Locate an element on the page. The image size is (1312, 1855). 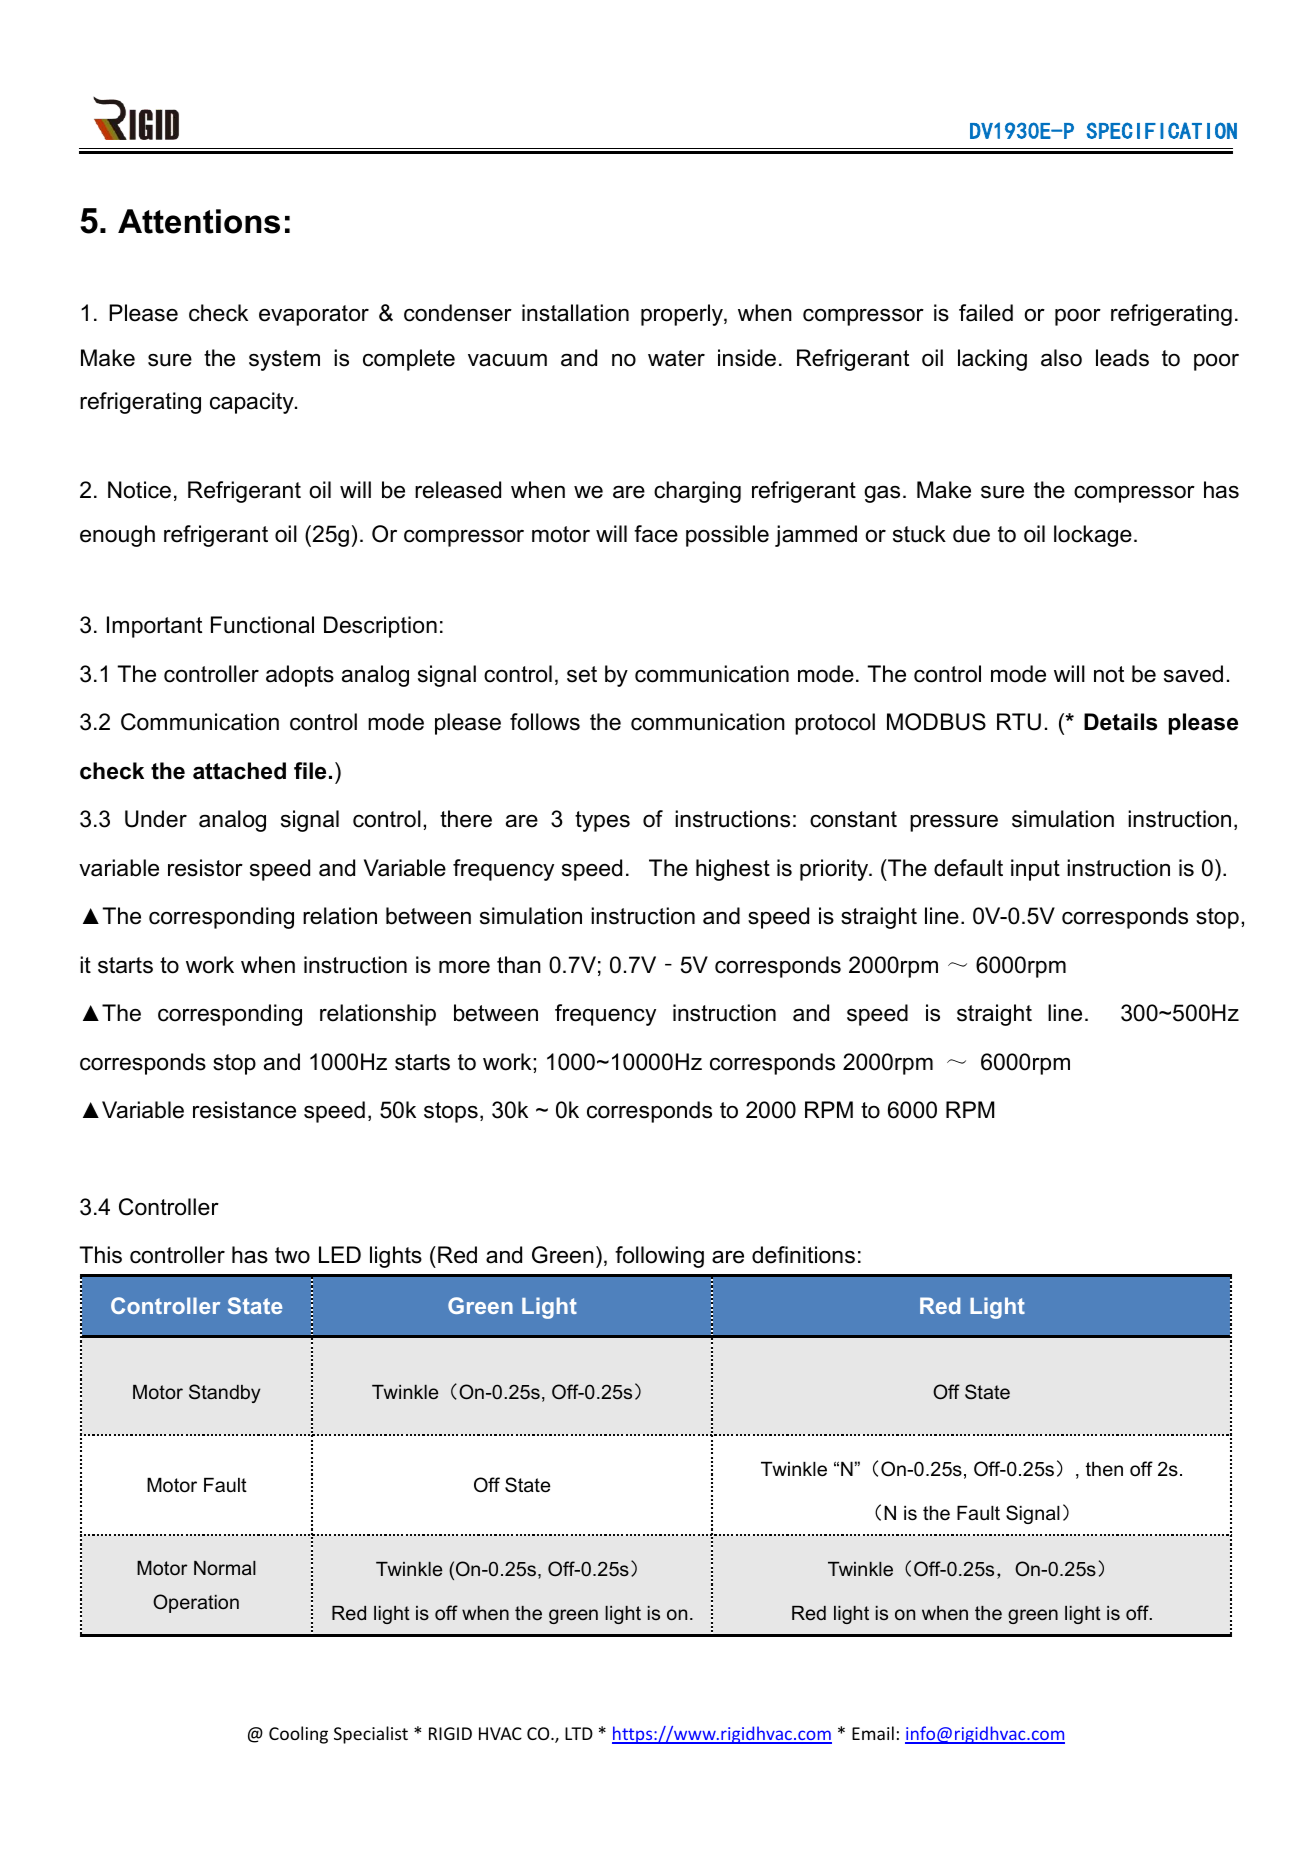
installation is located at coordinates (575, 313).
